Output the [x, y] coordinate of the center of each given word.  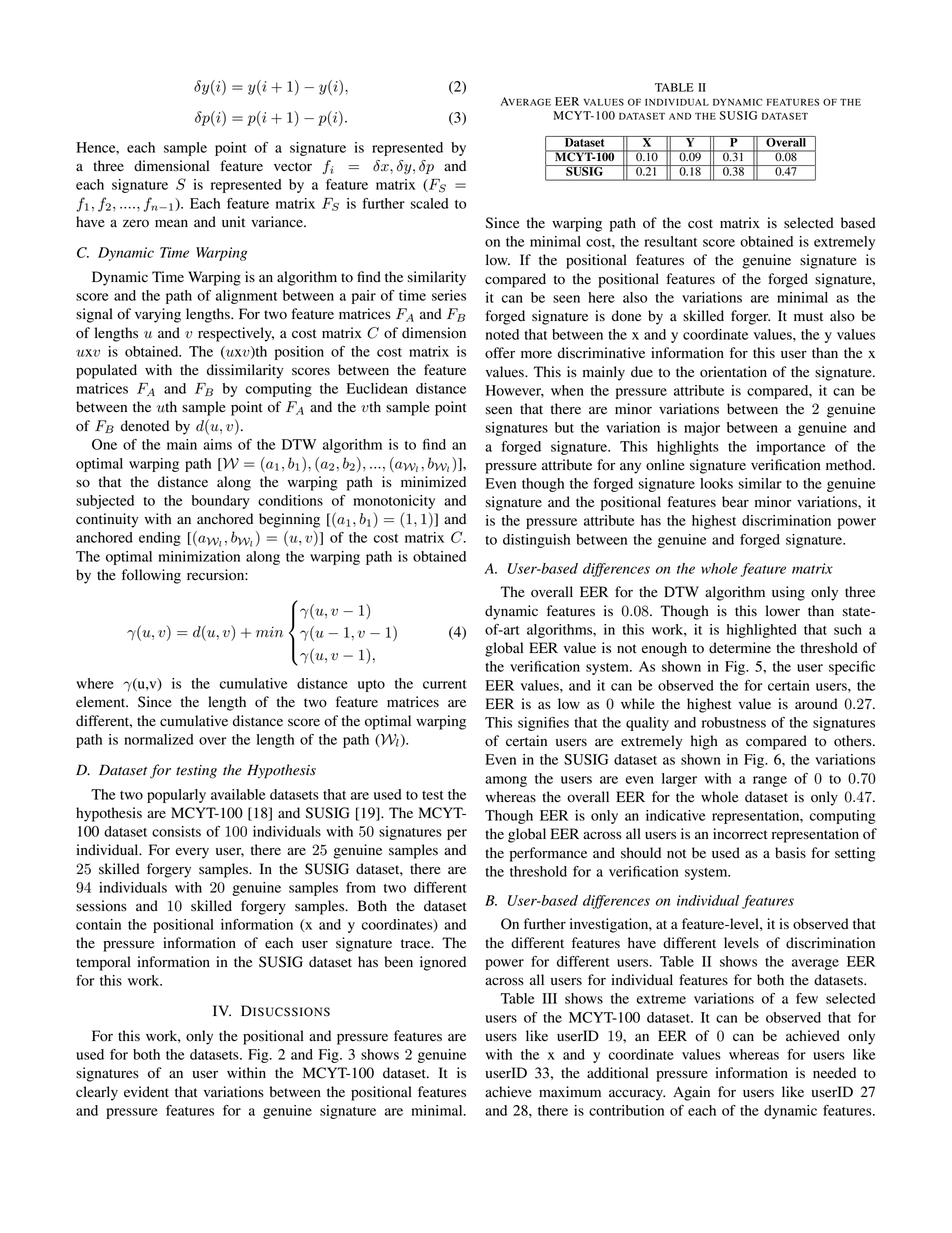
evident [146, 1092]
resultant [670, 241]
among [506, 781]
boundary [220, 502]
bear [735, 502]
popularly [176, 796]
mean [171, 223]
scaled [430, 203]
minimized [433, 482]
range [770, 781]
